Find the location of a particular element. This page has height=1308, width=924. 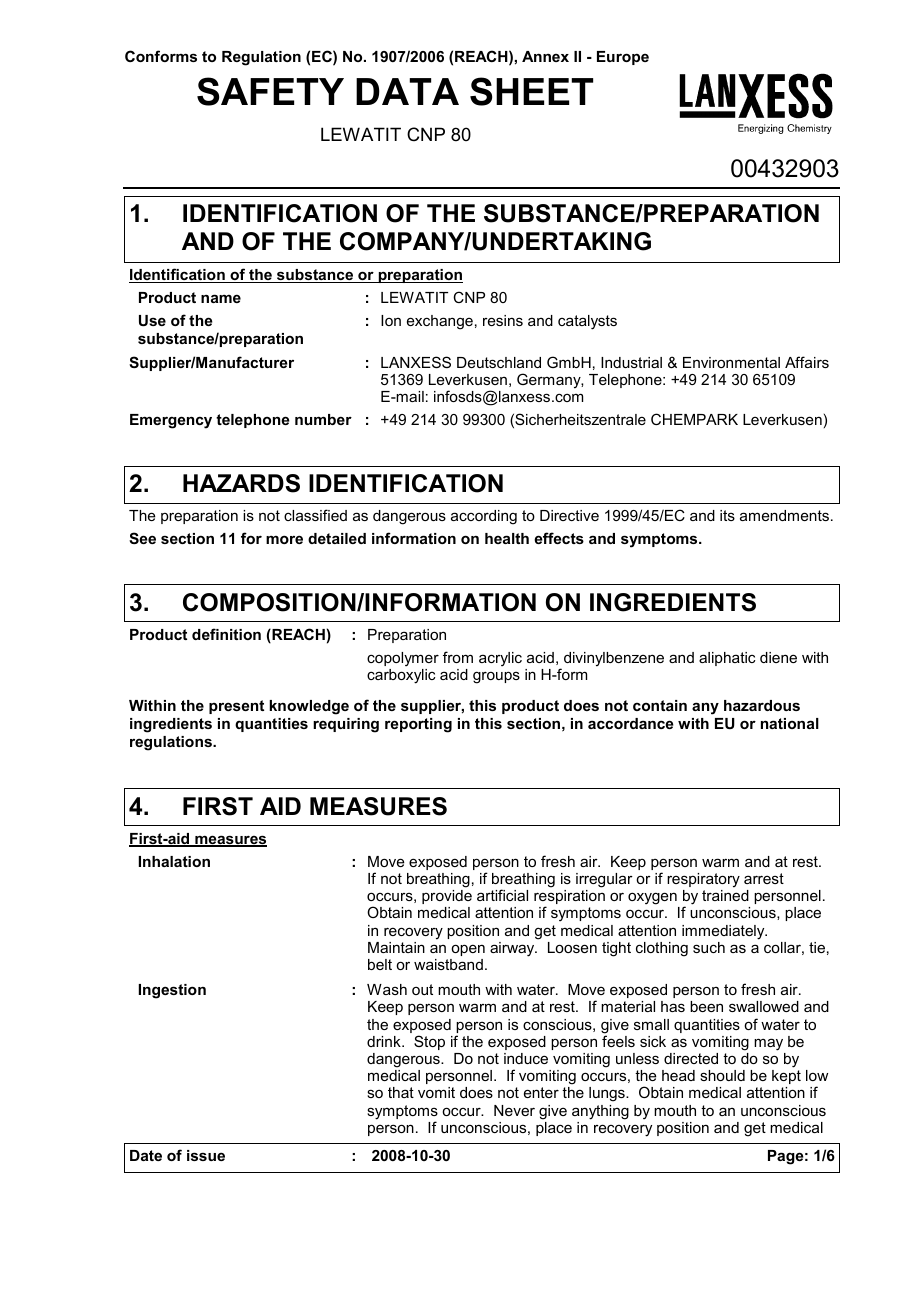

Environmental is located at coordinates (731, 362).
